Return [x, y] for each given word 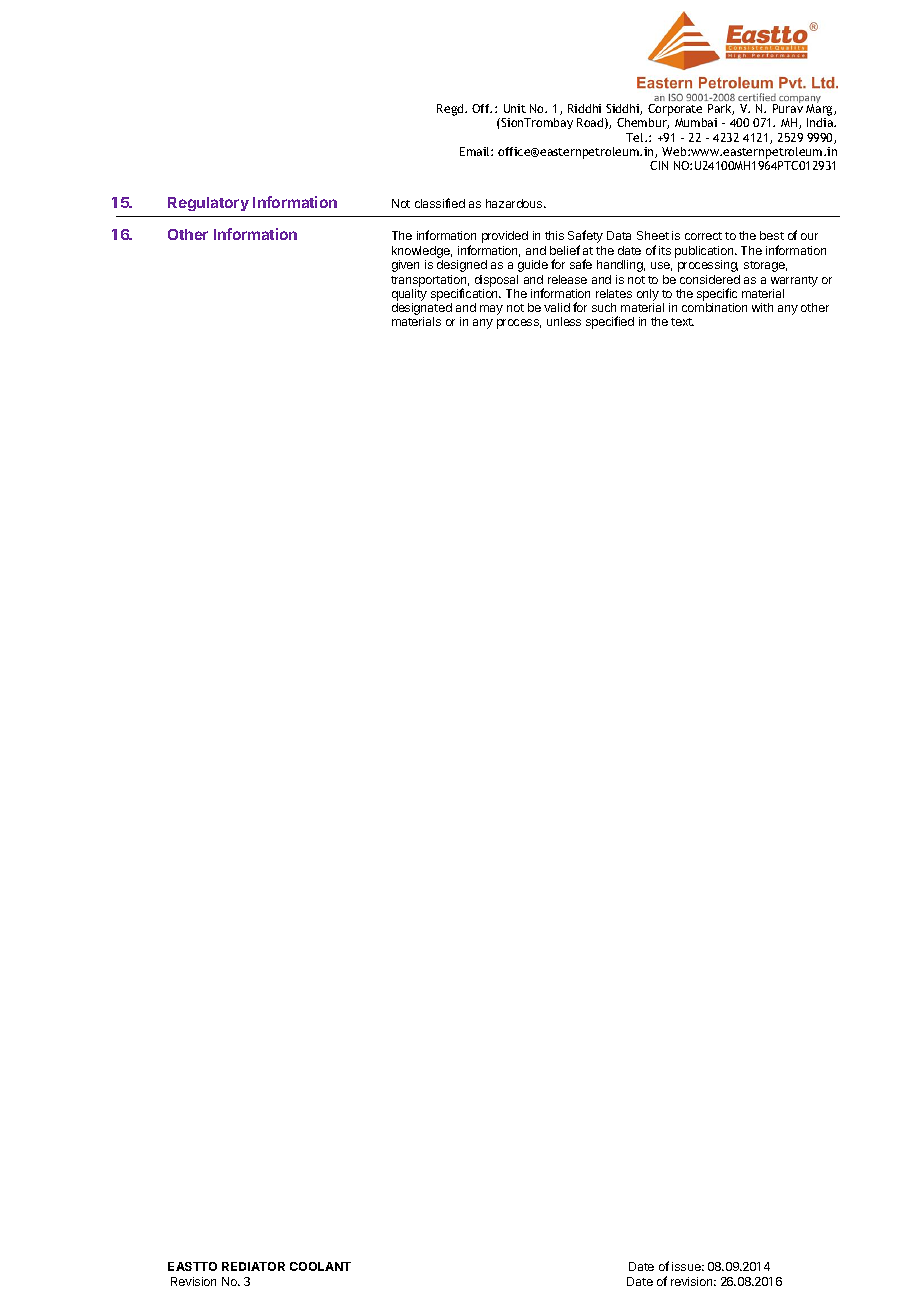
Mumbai [696, 122]
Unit [515, 108]
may [491, 310]
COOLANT [320, 1266]
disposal [496, 281]
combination [714, 307]
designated [422, 310]
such [604, 307]
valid [557, 307]
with [762, 307]
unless [564, 321]
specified [610, 322]
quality [409, 295]
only [648, 295]
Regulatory [208, 204]
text [682, 322]
